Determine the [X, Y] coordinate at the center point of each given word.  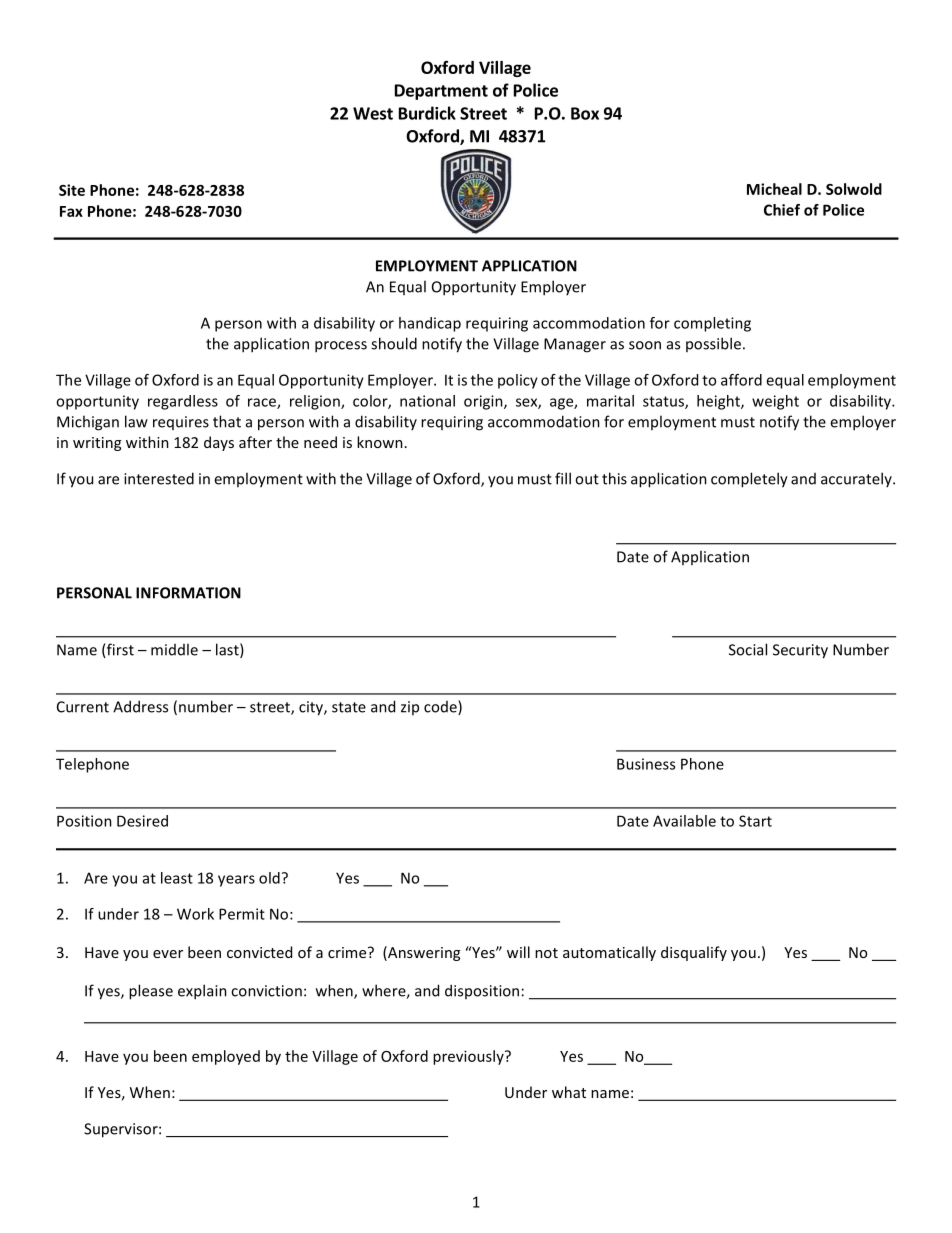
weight [775, 402]
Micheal [774, 189]
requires [181, 423]
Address [140, 706]
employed [226, 1057]
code [441, 707]
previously [469, 1057]
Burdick [427, 113]
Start [755, 821]
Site [72, 190]
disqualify [694, 953]
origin [484, 402]
